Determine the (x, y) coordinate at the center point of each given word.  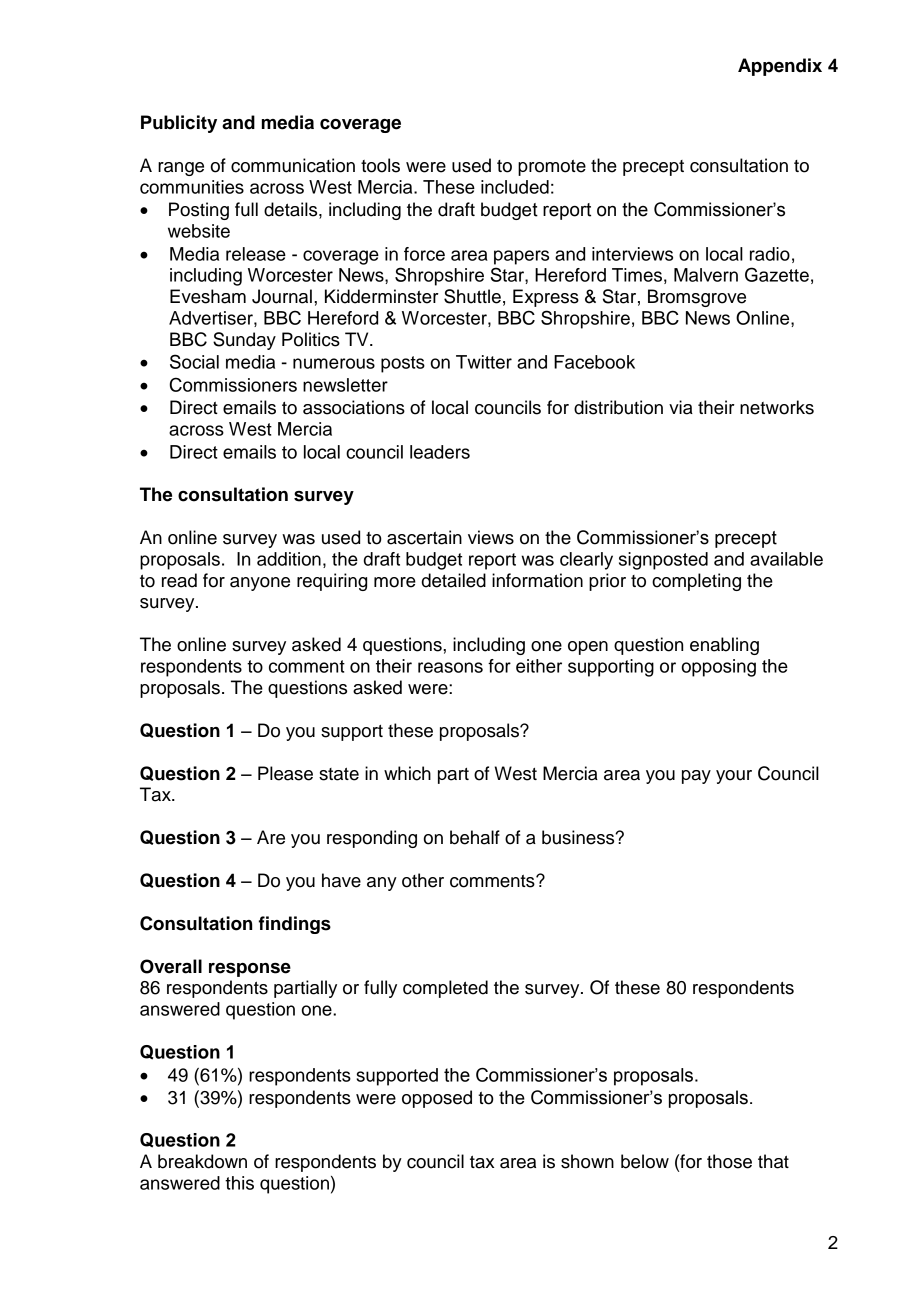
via (681, 407)
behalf (475, 837)
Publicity (179, 124)
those (729, 1161)
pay (696, 777)
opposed (437, 1099)
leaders (440, 452)
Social (194, 361)
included (515, 187)
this (239, 1183)
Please (285, 773)
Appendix (780, 67)
